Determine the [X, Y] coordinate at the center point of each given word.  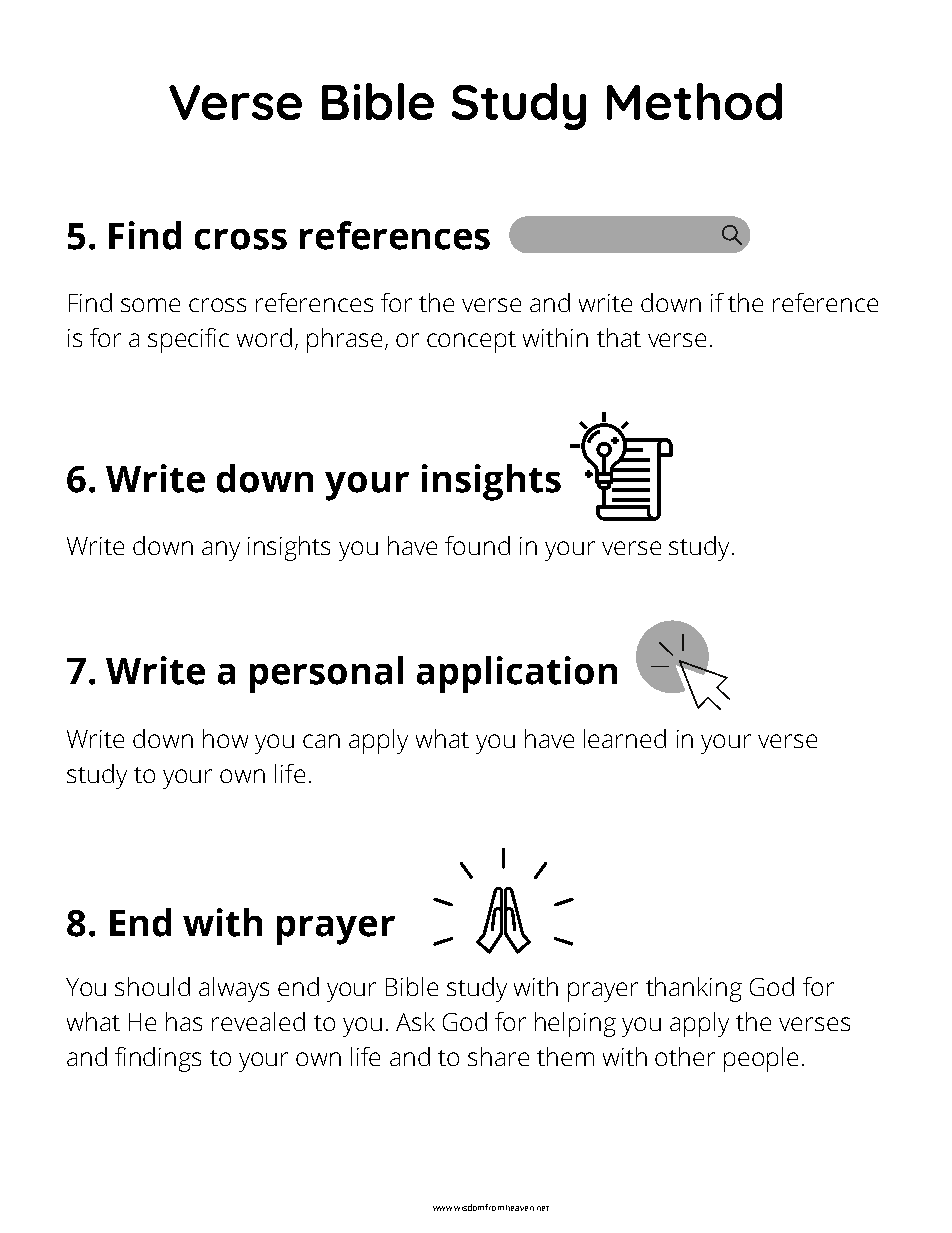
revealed [258, 1021]
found [477, 545]
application [517, 674]
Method [694, 101]
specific [188, 340]
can [321, 741]
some [150, 305]
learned [625, 738]
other [685, 1056]
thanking [694, 989]
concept [471, 342]
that [619, 337]
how [225, 738]
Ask [415, 1021]
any [221, 551]
